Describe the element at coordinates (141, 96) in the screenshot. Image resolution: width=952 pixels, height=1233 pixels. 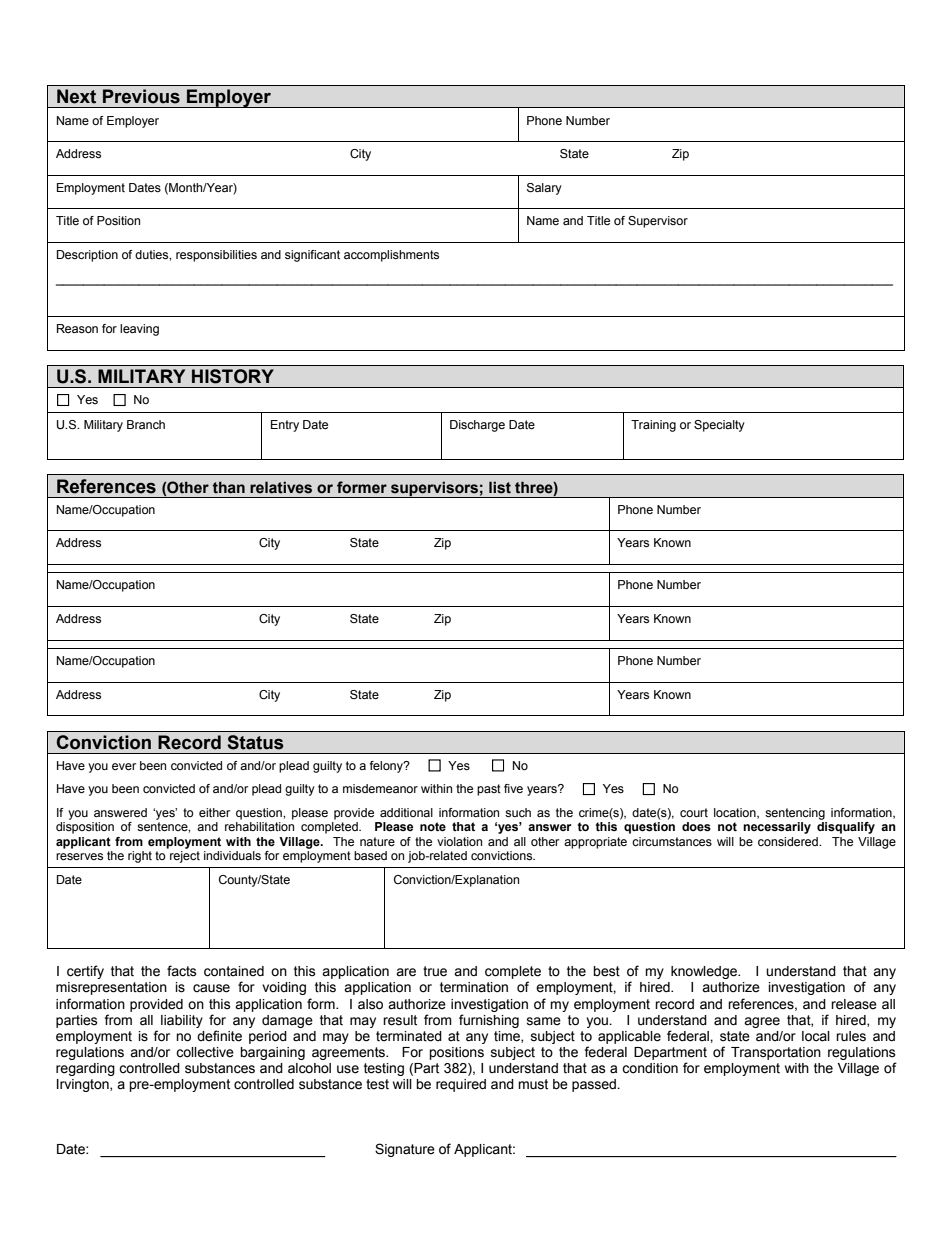
I see `Previous` at that location.
